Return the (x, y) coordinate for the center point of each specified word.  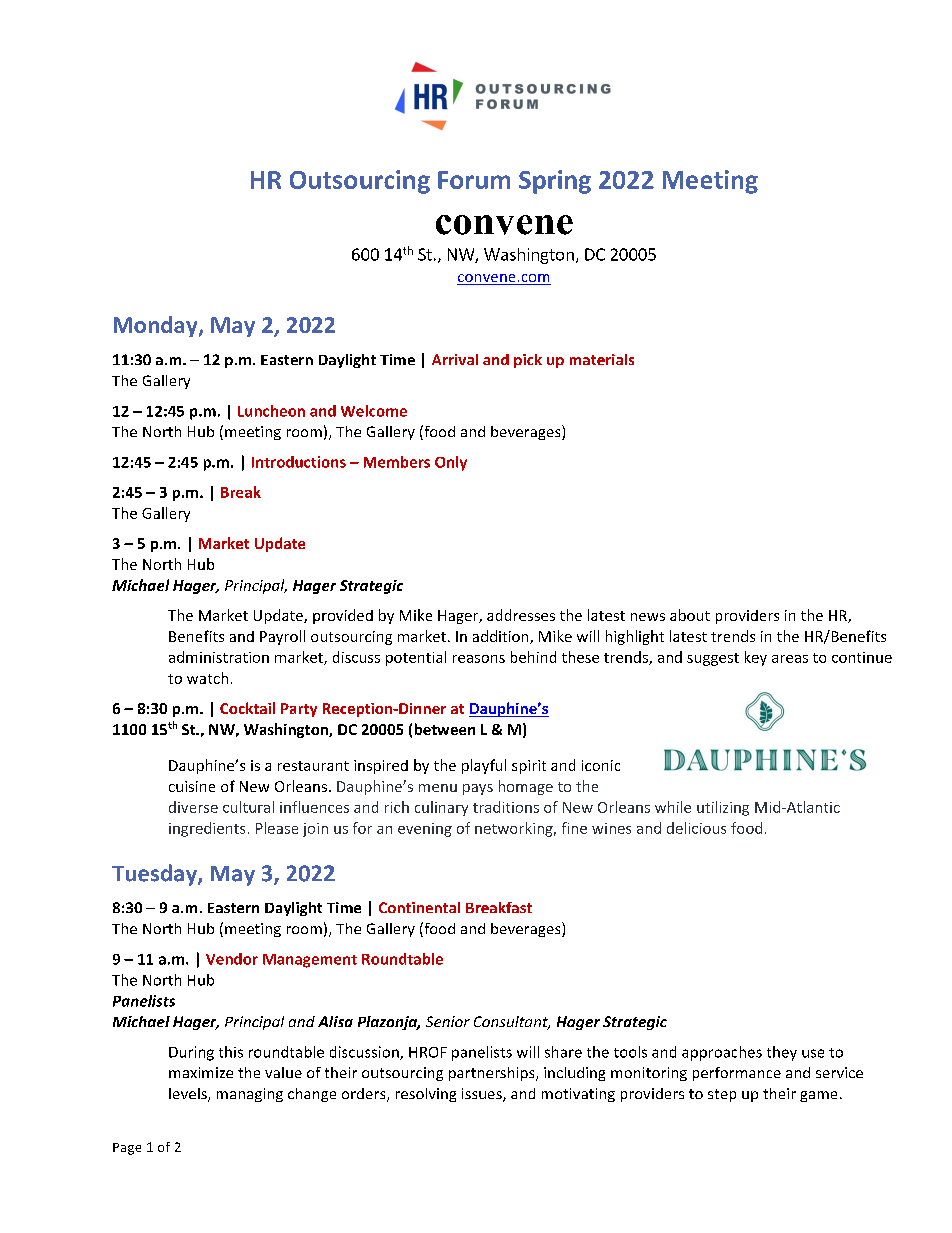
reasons (479, 659)
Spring (555, 182)
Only (451, 463)
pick (528, 361)
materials (602, 359)
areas (790, 659)
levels (189, 1095)
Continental (419, 907)
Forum (474, 180)
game (818, 1096)
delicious (696, 828)
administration (219, 657)
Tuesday (155, 875)
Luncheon (271, 411)
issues (483, 1095)
